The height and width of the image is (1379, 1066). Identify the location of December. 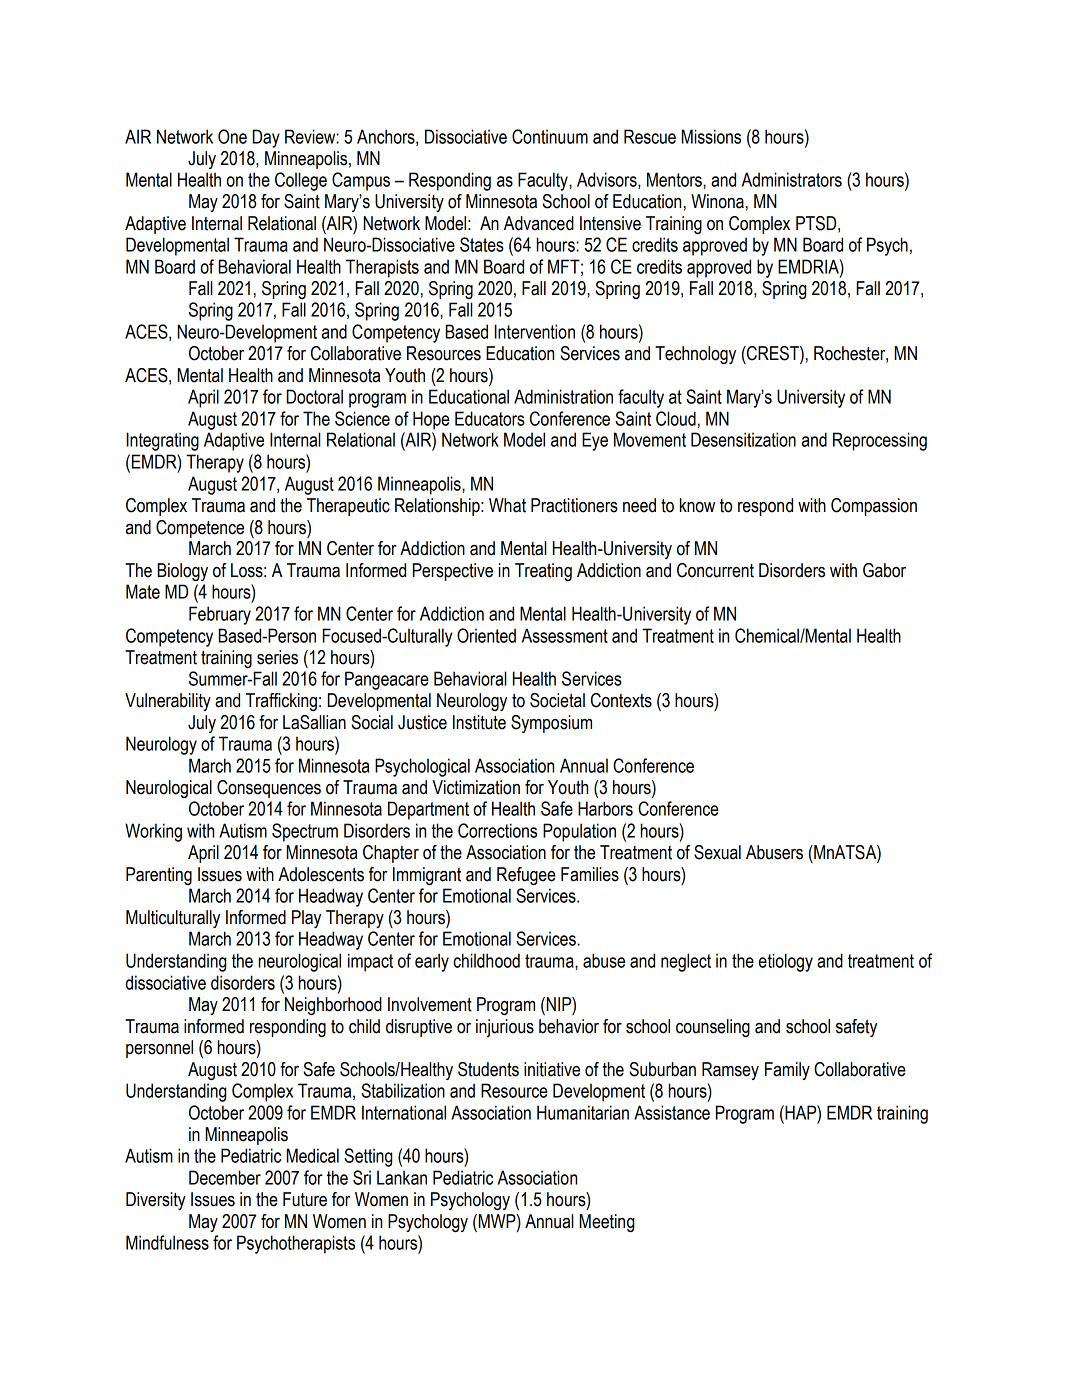
(225, 1177).
